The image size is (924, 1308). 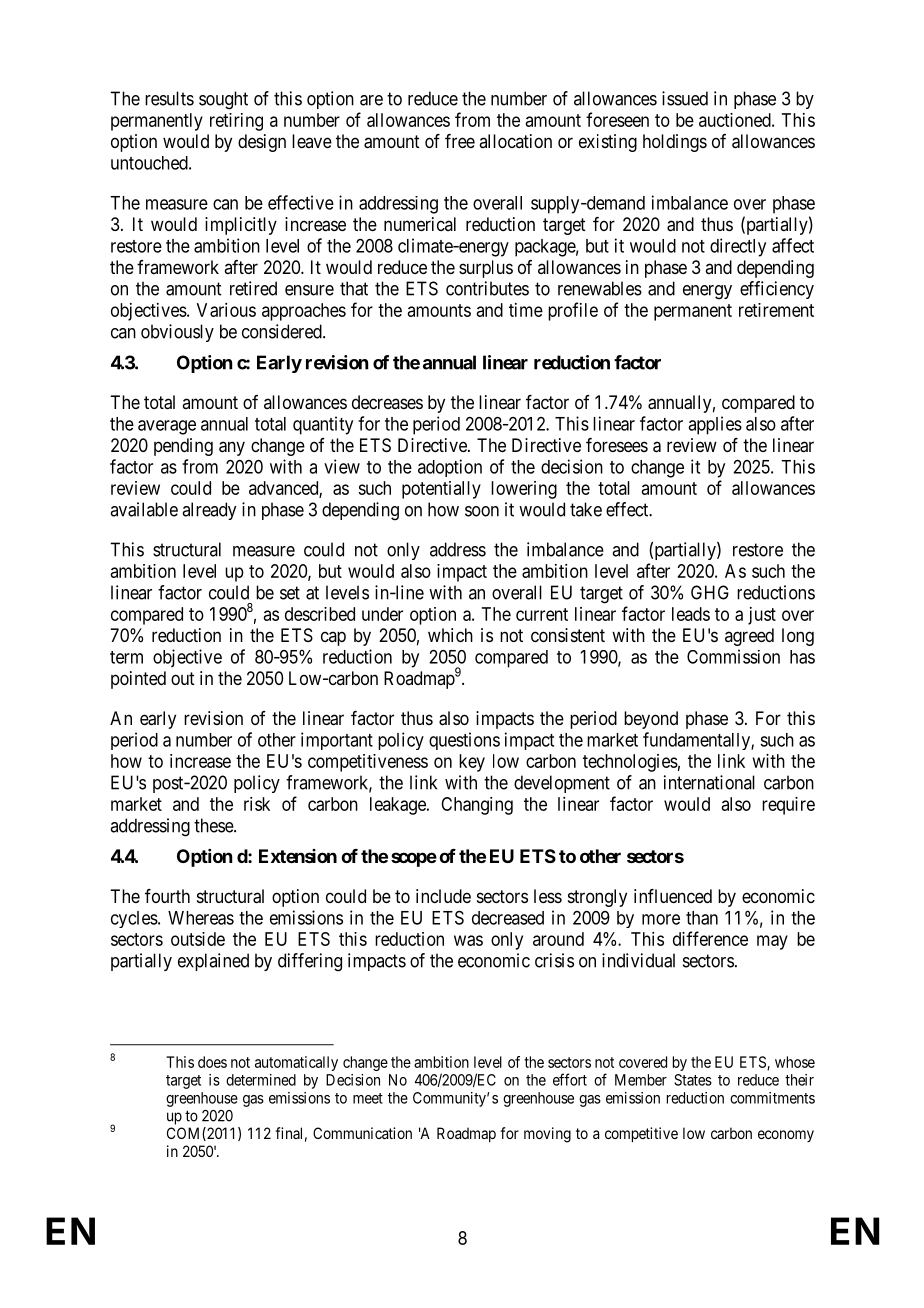 What do you see at coordinates (460, 141) in the page?
I see `free` at bounding box center [460, 141].
